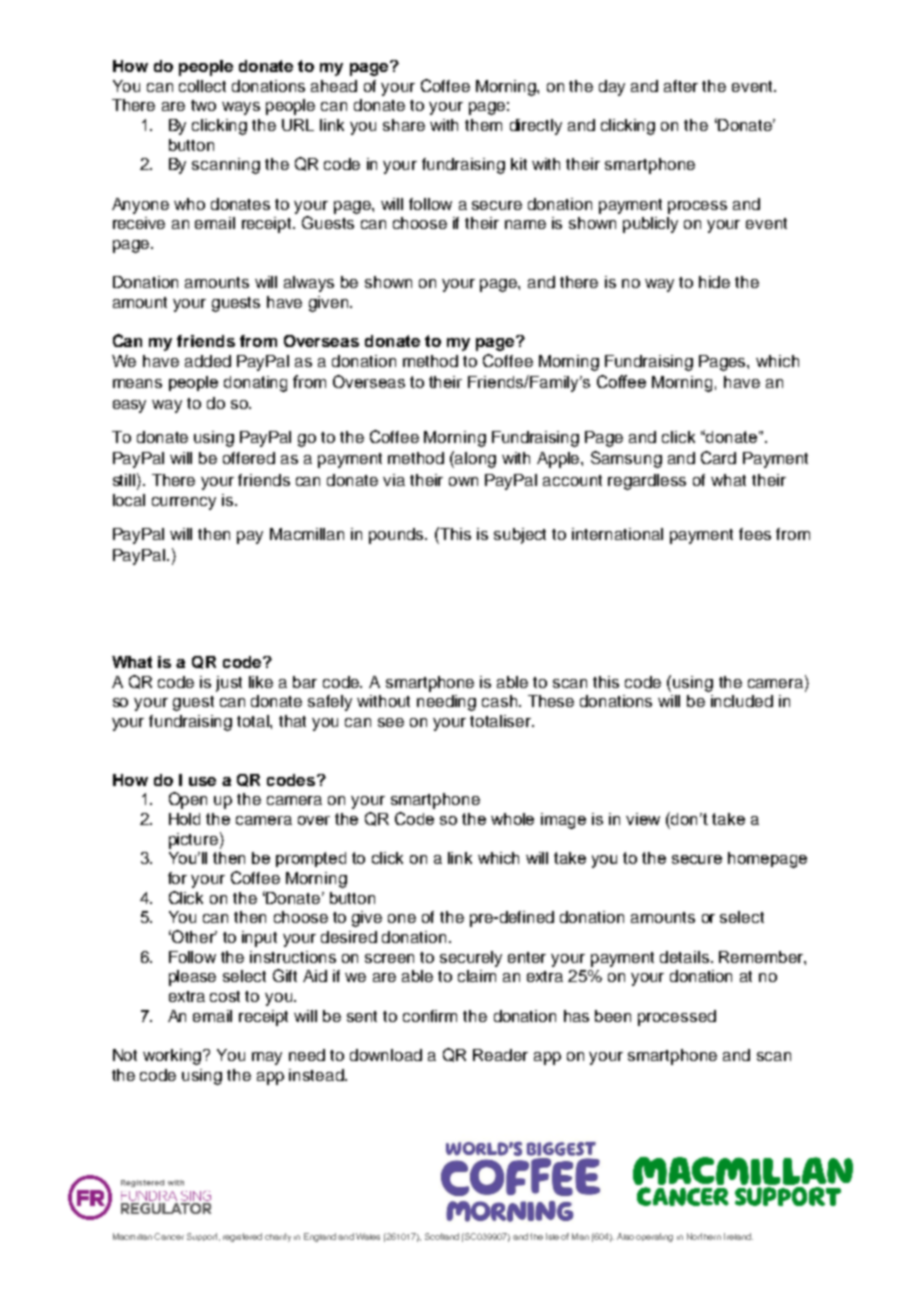 The image size is (924, 1308). I want to click on please, so click(192, 978).
